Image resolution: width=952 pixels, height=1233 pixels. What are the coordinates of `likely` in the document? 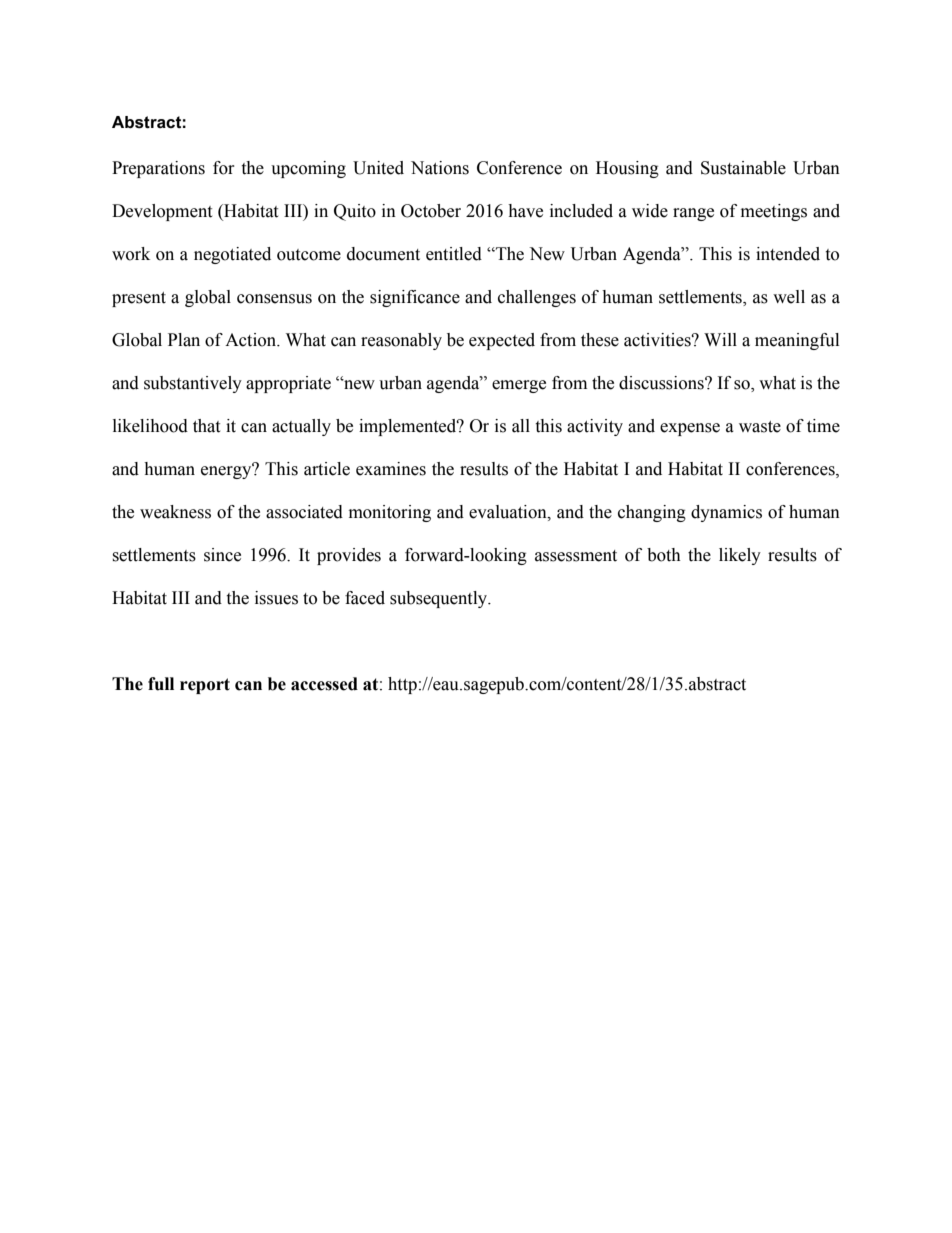 It's located at (740, 556).
